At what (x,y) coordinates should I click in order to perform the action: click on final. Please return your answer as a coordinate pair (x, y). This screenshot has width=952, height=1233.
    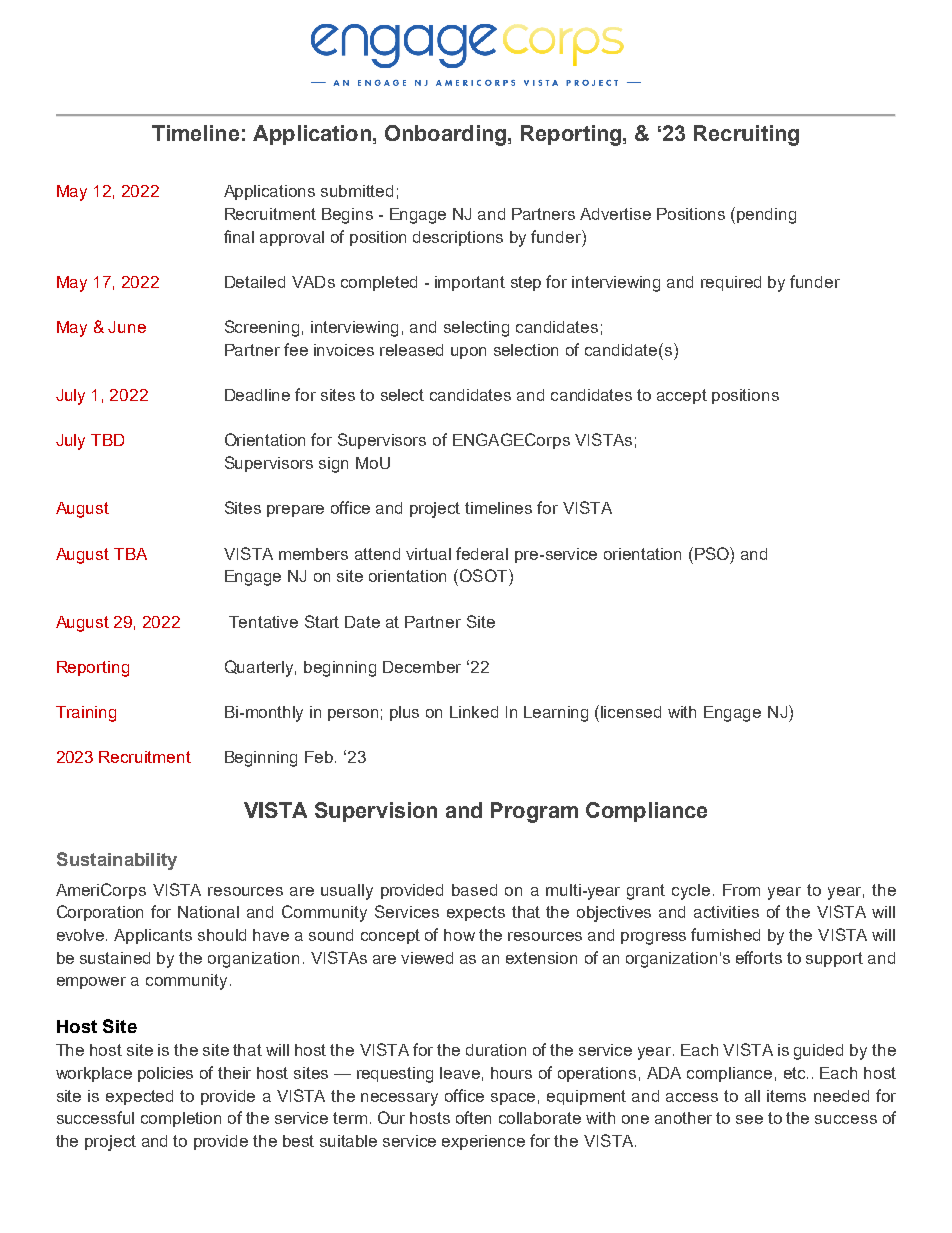
    Looking at the image, I should click on (239, 236).
